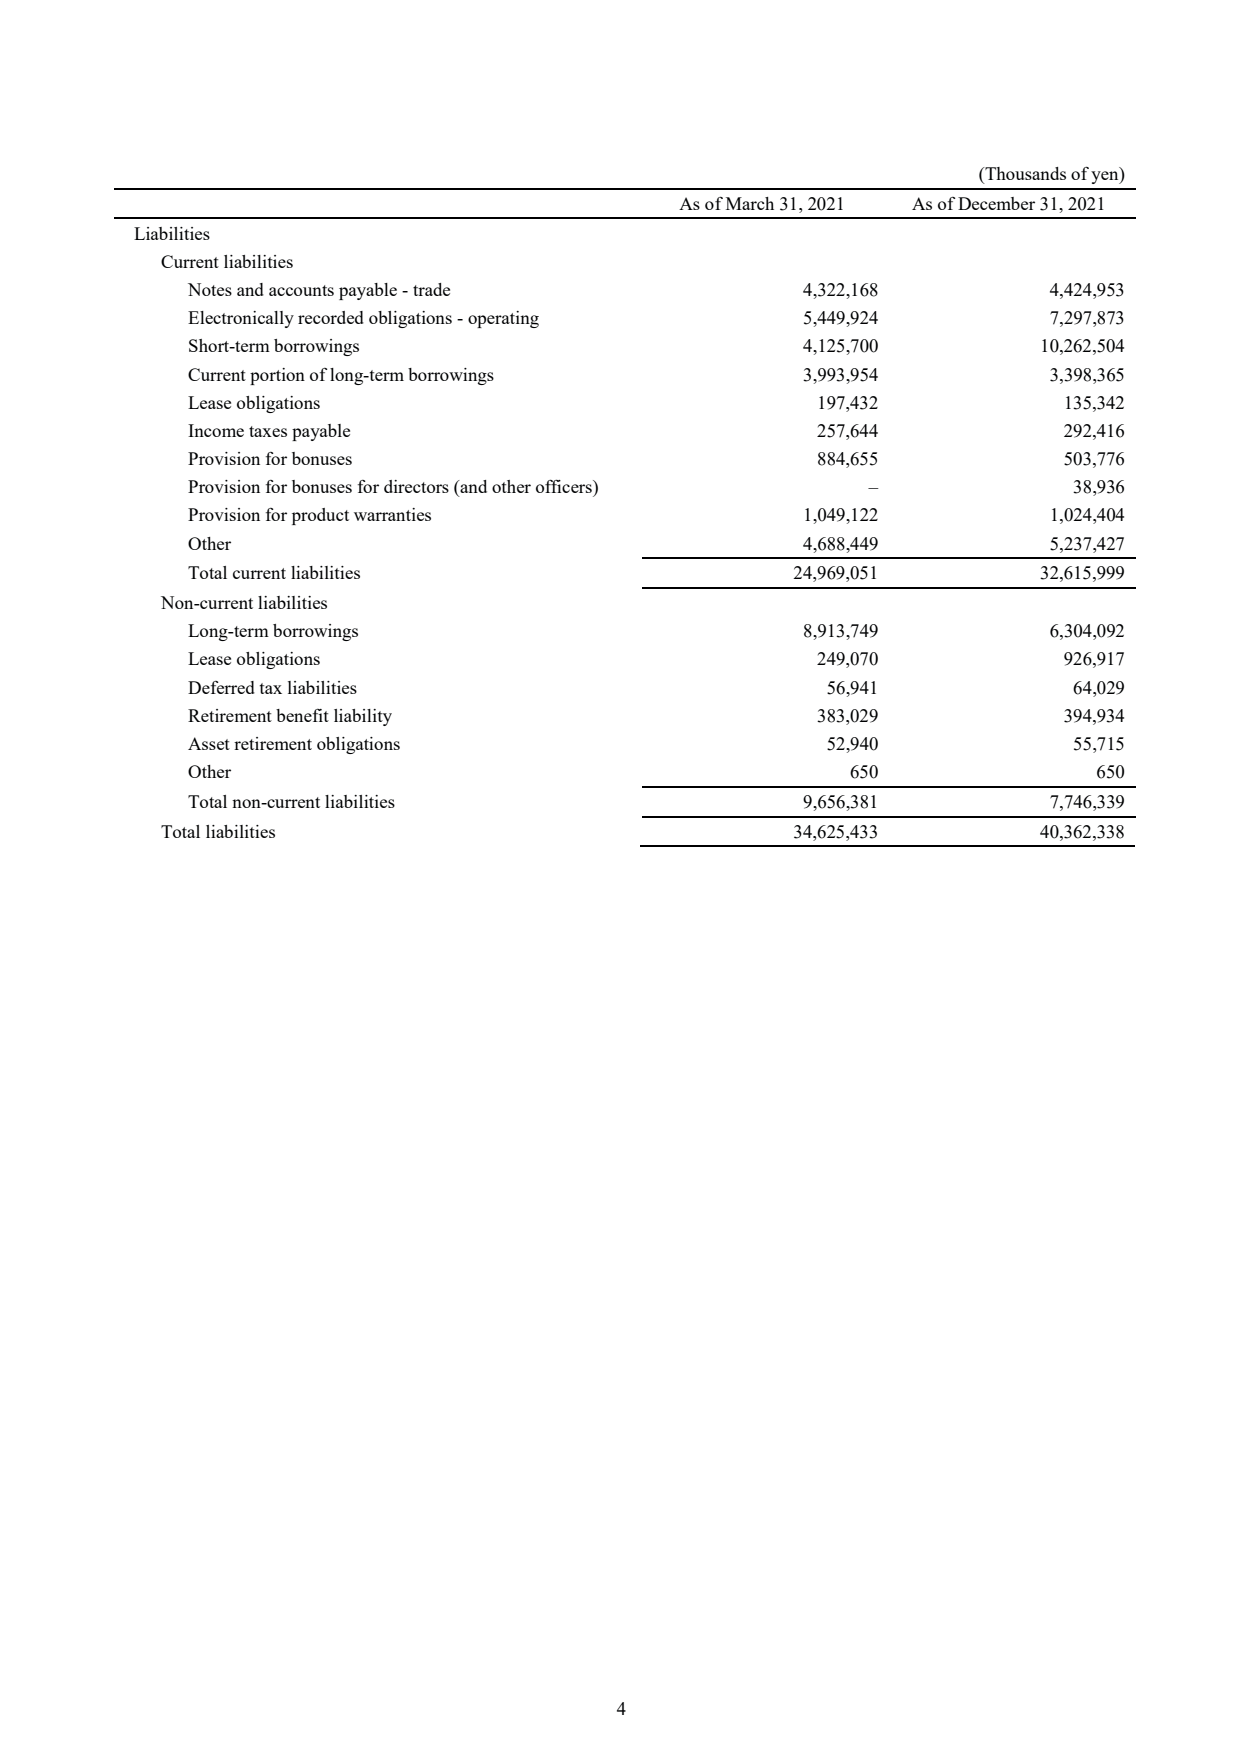 The width and height of the page is (1243, 1758). I want to click on liability, so click(363, 717).
